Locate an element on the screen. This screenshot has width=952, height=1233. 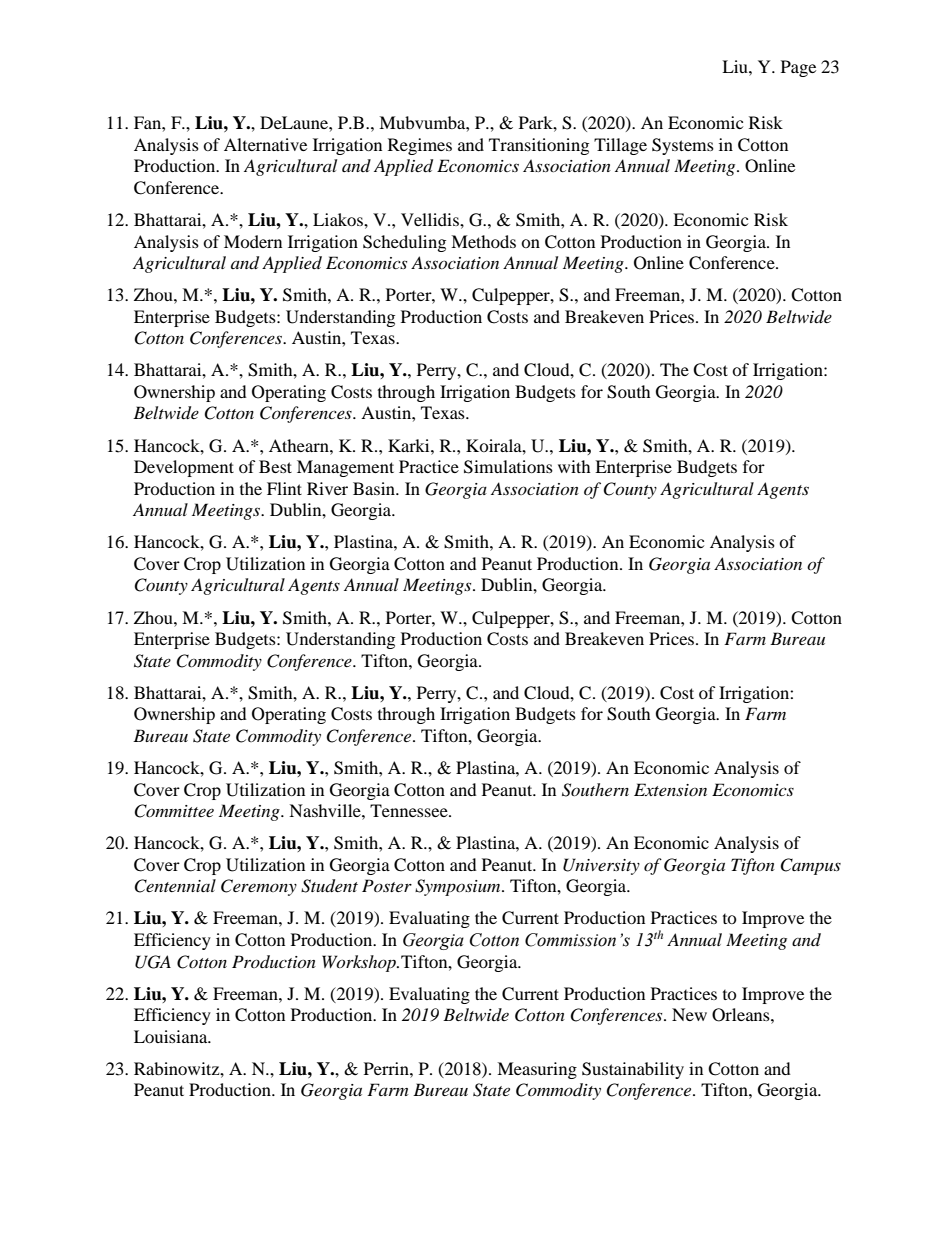
Simulations is located at coordinates (508, 467).
